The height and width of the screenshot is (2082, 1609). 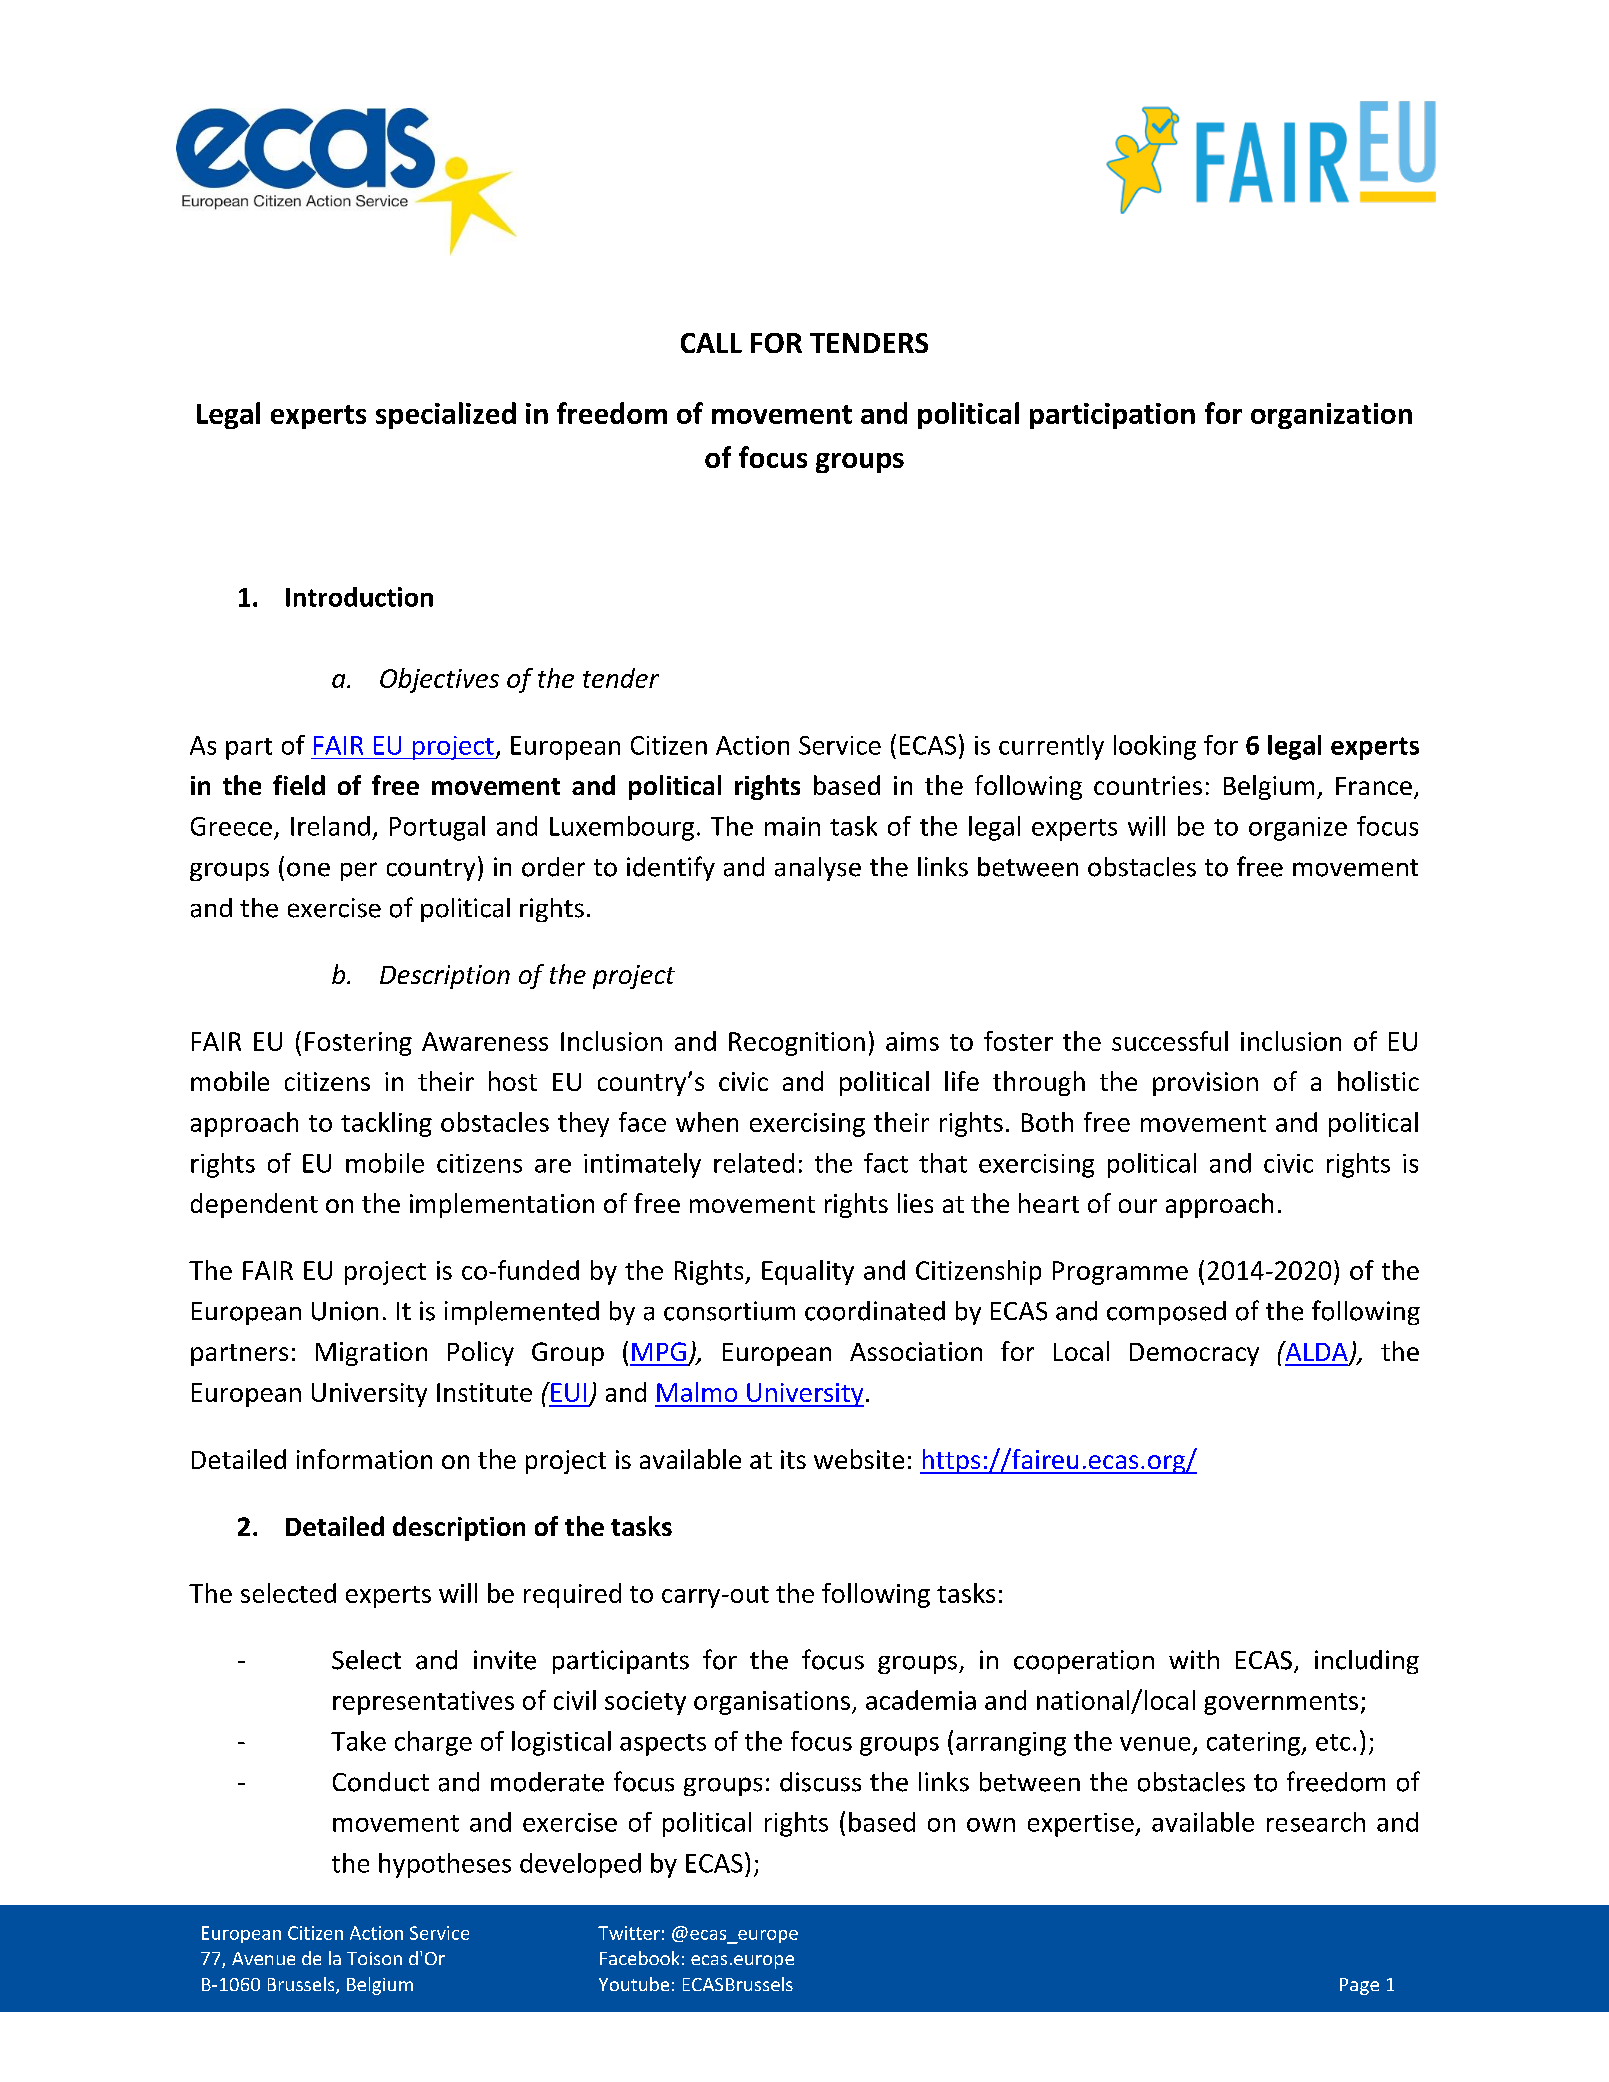 I want to click on organization, so click(x=1331, y=416).
